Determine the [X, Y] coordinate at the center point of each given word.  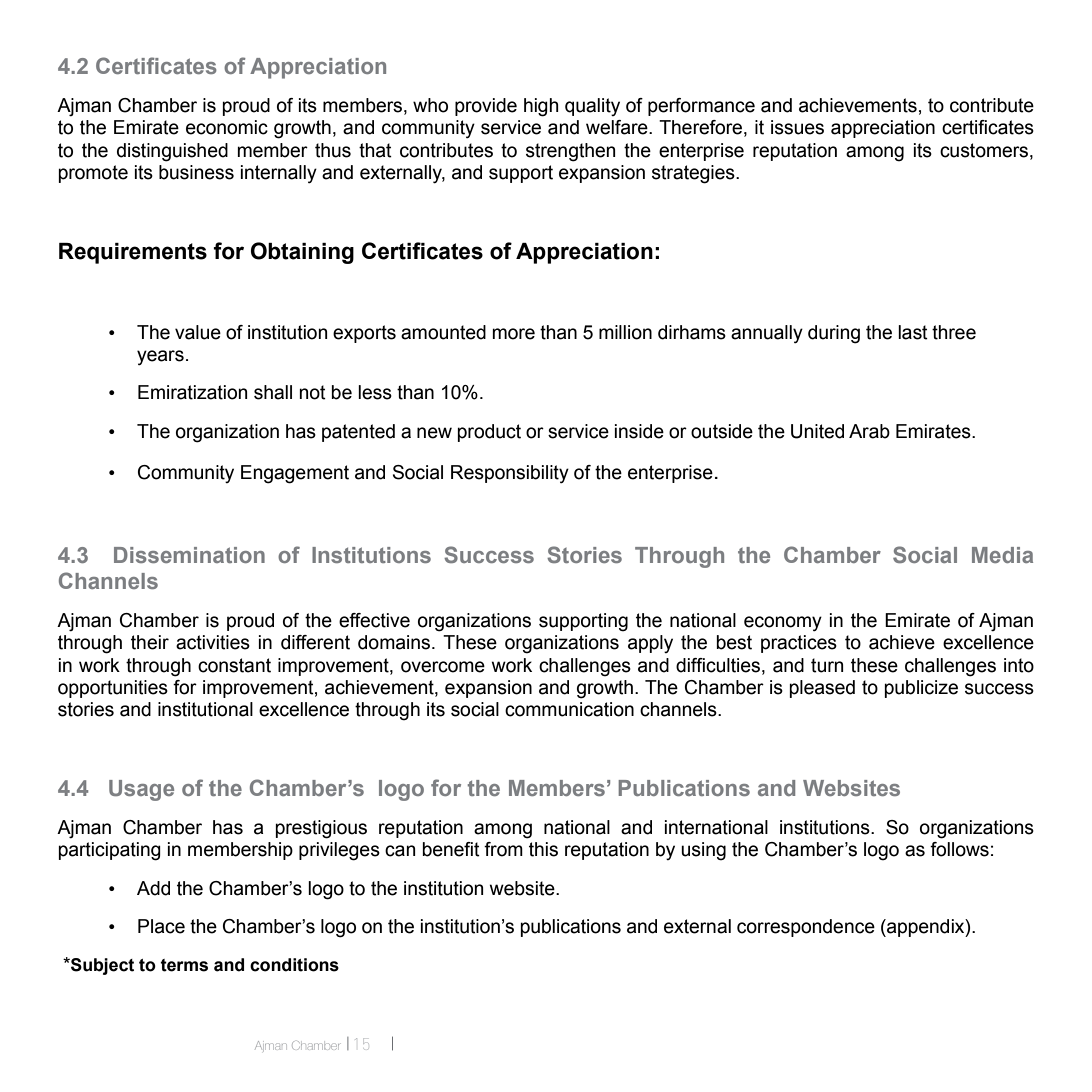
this [543, 849]
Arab [869, 431]
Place [161, 926]
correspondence [806, 928]
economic [227, 127]
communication [569, 709]
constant [234, 665]
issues [797, 127]
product [489, 433]
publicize [921, 689]
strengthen [570, 152]
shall [273, 392]
